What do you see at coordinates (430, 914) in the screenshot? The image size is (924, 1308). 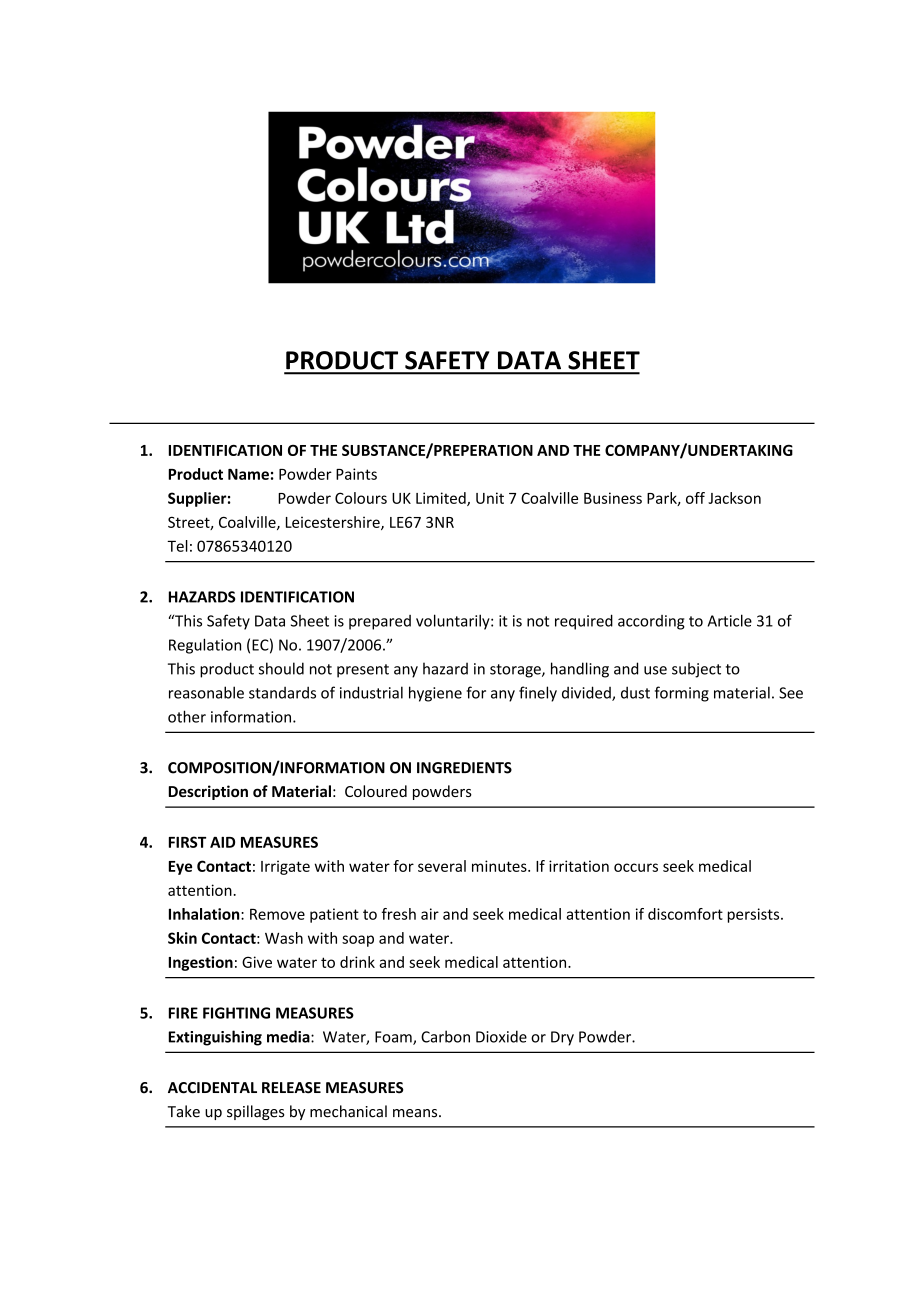 I see `air` at bounding box center [430, 914].
